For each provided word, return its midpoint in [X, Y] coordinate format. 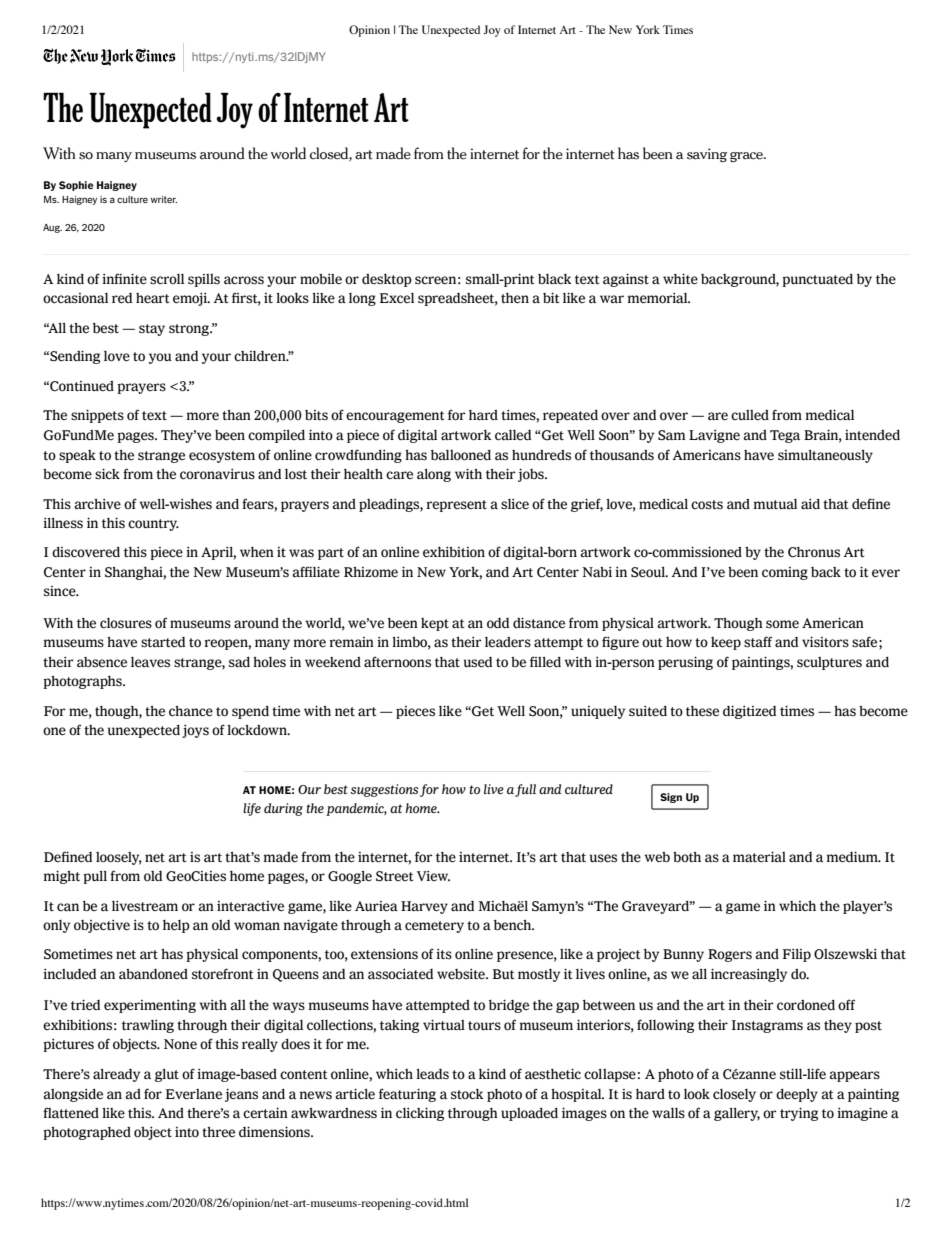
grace [747, 157]
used [478, 662]
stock [467, 1094]
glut [167, 1075]
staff [758, 642]
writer [164, 199]
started [163, 642]
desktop [387, 280]
